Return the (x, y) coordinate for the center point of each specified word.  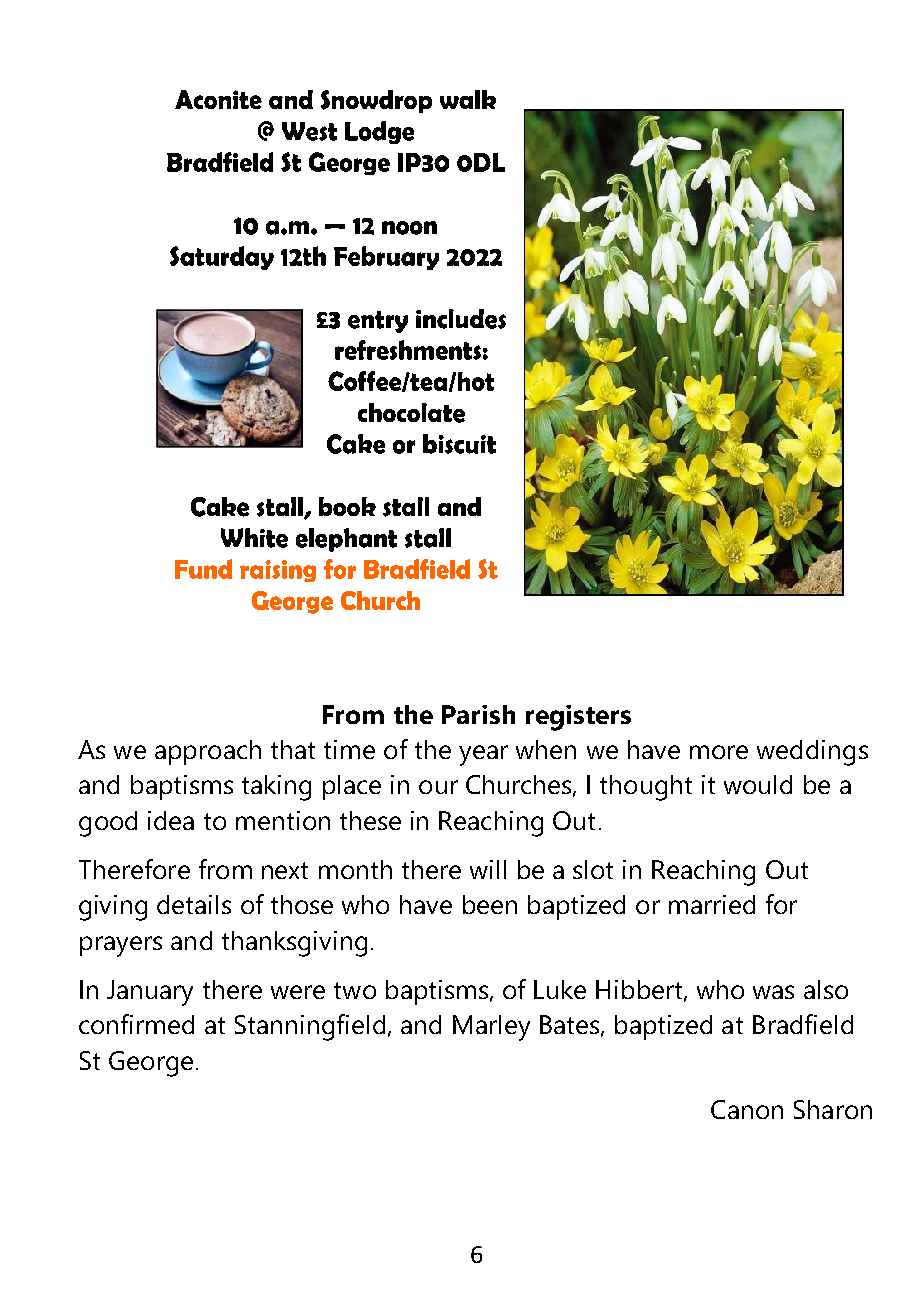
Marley (491, 1028)
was (773, 992)
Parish (478, 714)
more (719, 752)
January (150, 993)
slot (593, 869)
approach (208, 752)
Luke (560, 989)
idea (171, 820)
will (488, 869)
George (151, 1064)
